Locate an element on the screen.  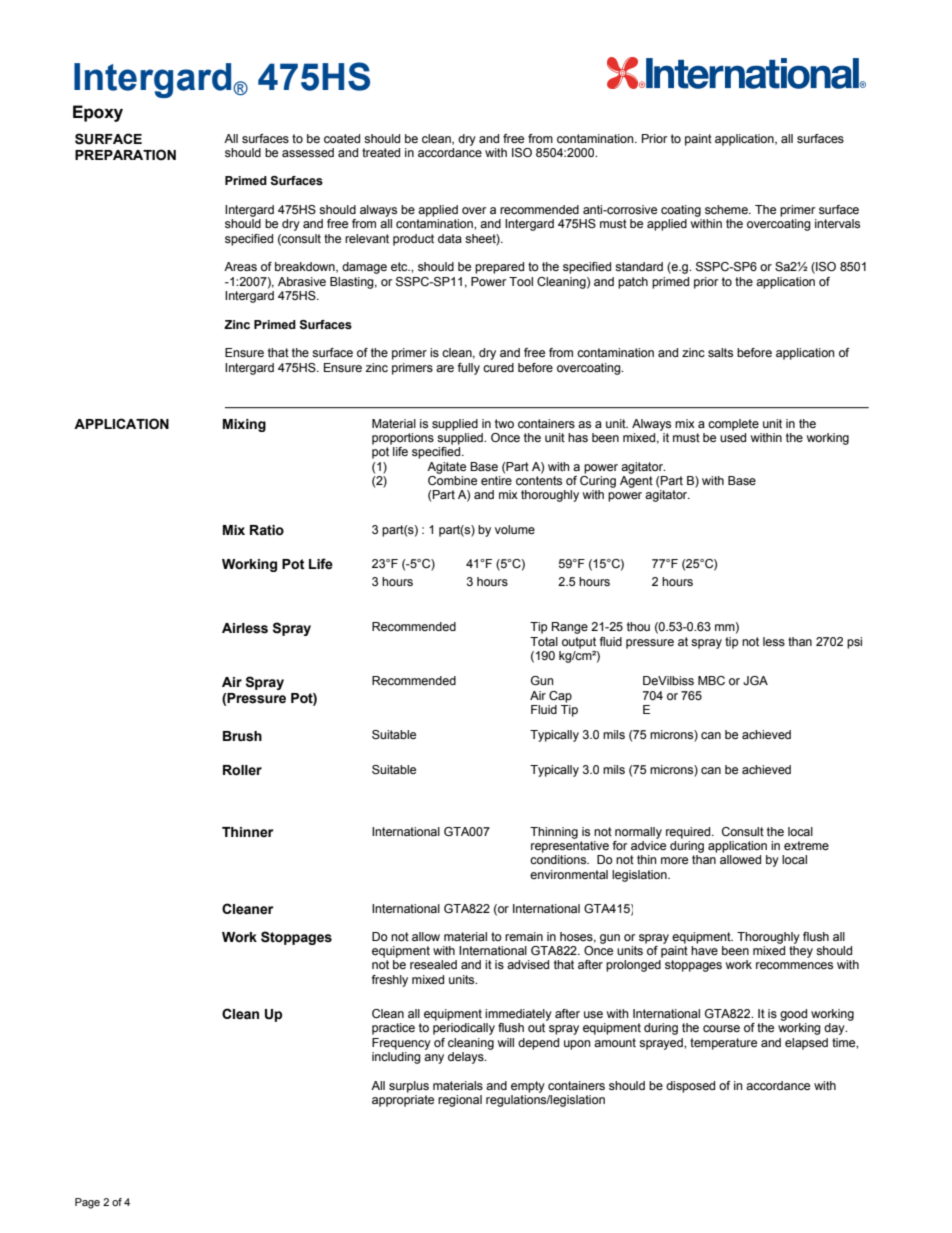
including is located at coordinates (396, 1058).
